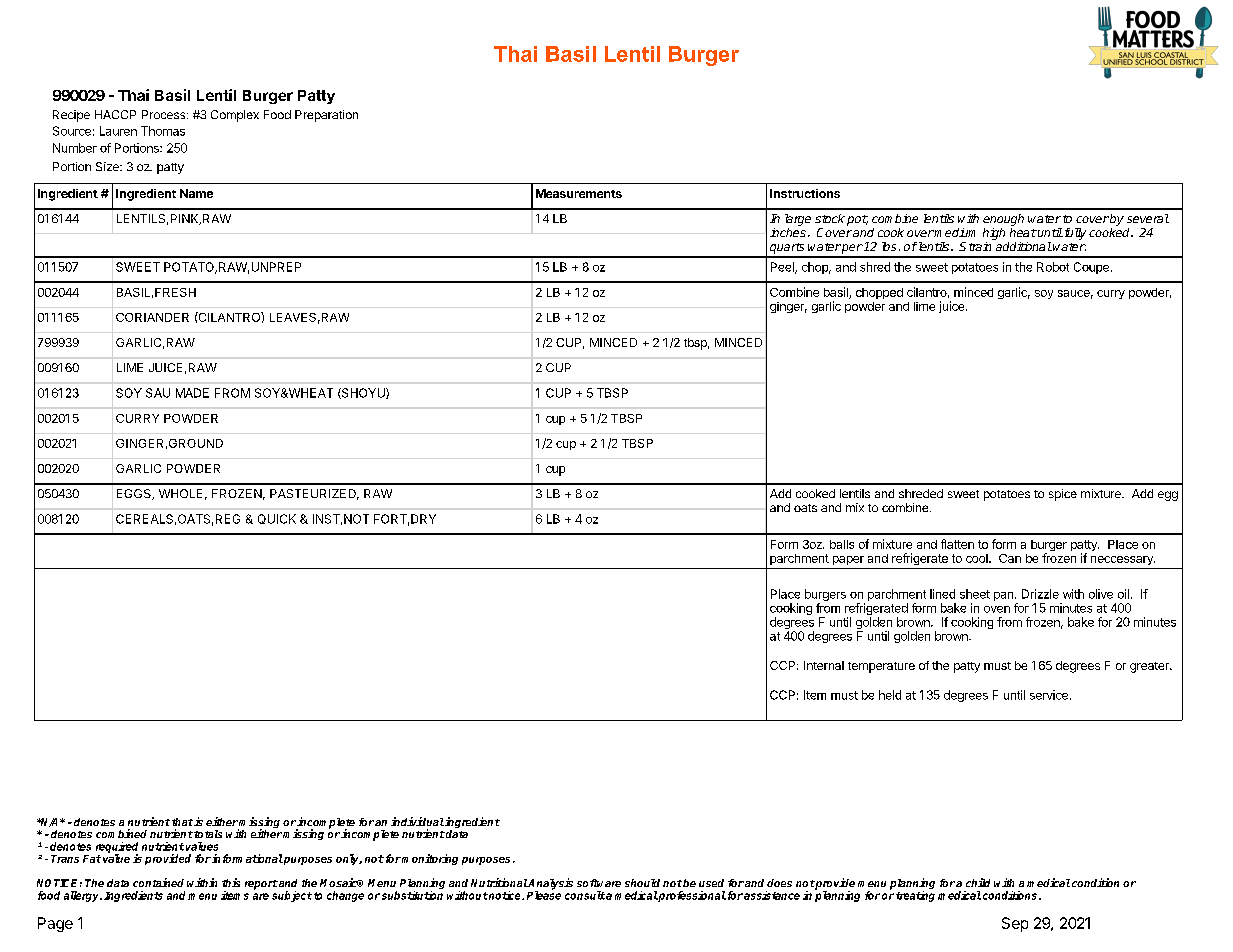 The width and height of the image is (1233, 952). Describe the element at coordinates (1003, 220) in the image. I see `enough` at that location.
